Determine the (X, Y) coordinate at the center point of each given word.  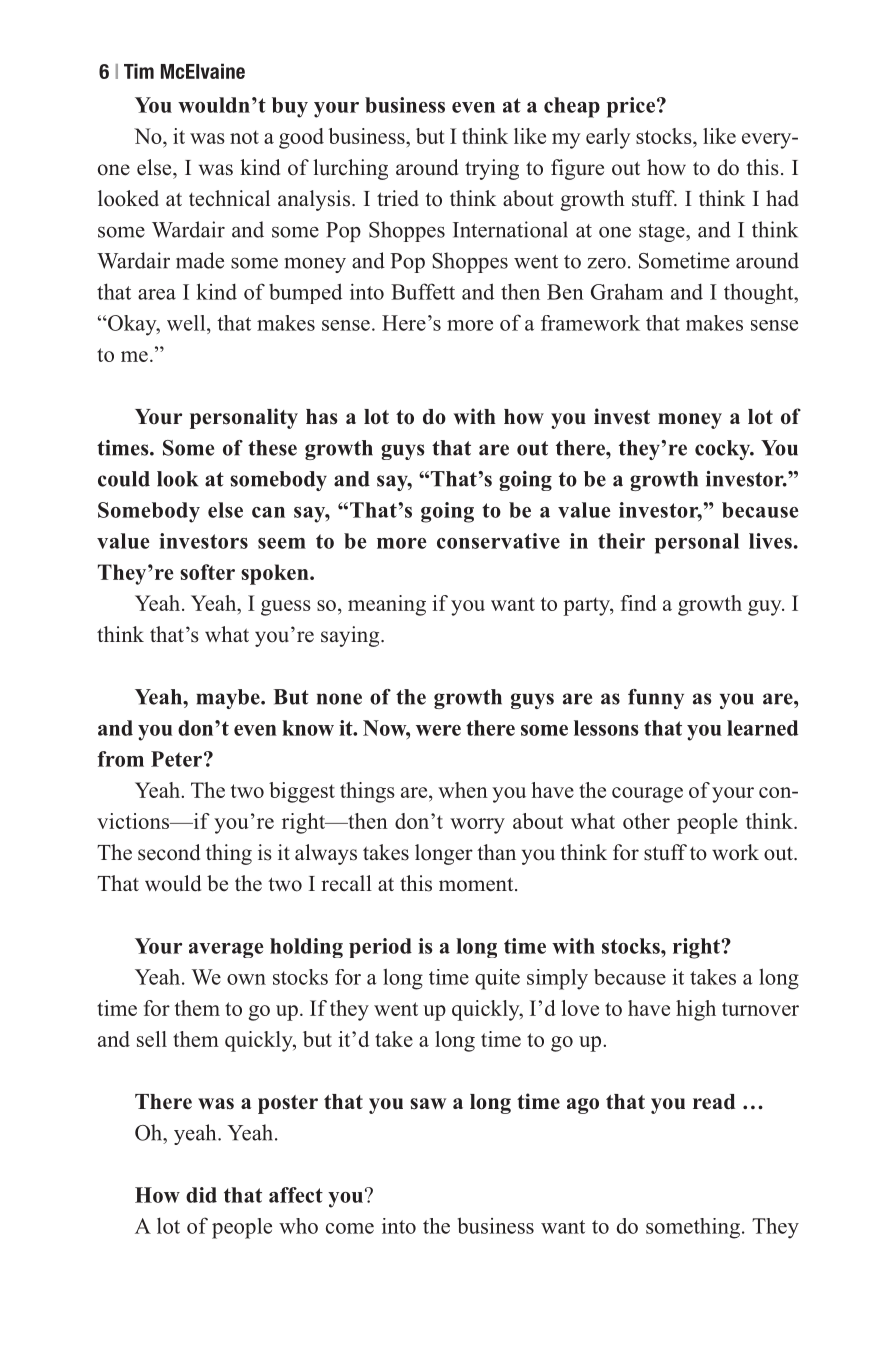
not (244, 137)
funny (656, 699)
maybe (229, 699)
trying (492, 169)
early (608, 138)
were (438, 730)
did (201, 1195)
